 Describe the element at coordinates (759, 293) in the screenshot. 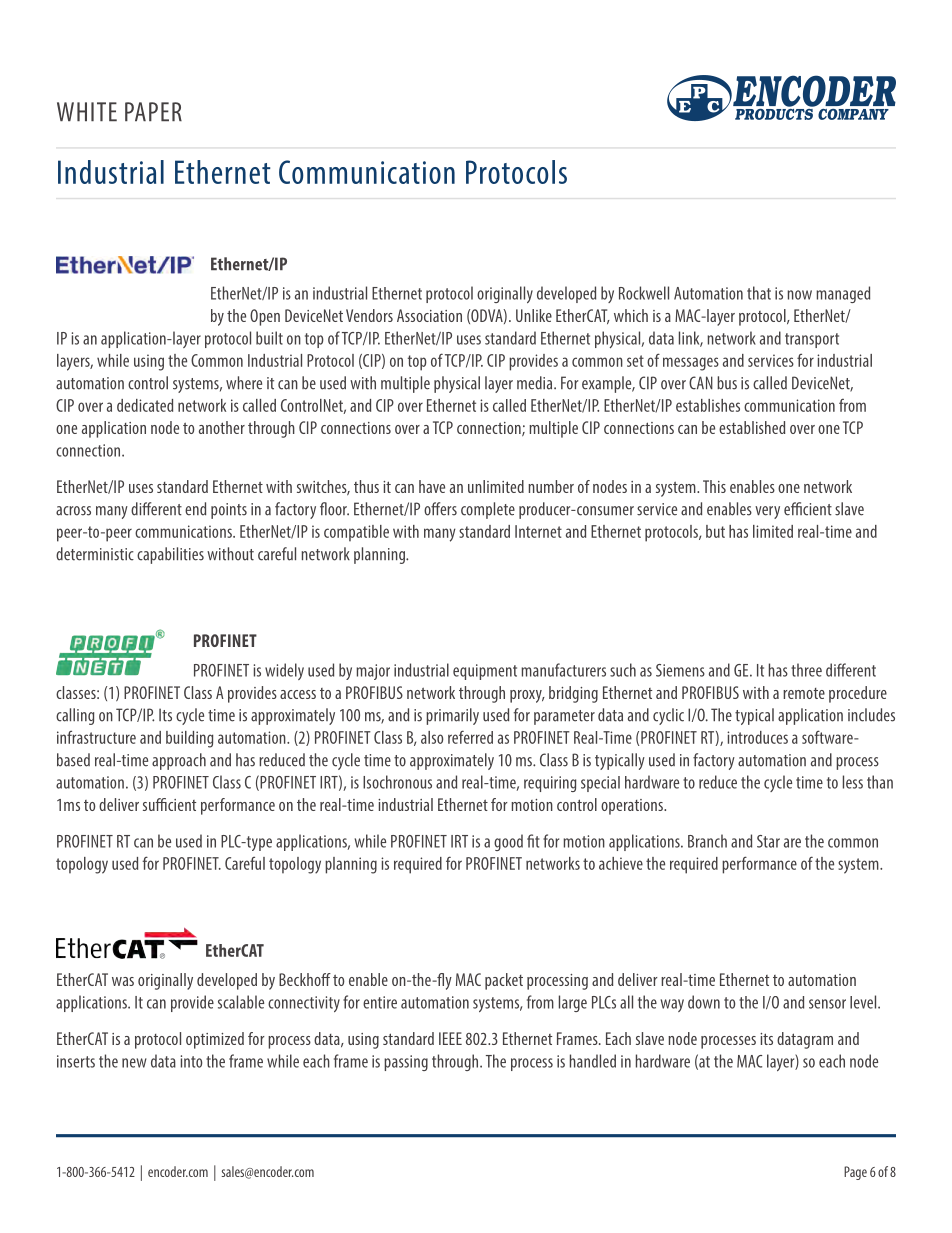

I see `that` at that location.
